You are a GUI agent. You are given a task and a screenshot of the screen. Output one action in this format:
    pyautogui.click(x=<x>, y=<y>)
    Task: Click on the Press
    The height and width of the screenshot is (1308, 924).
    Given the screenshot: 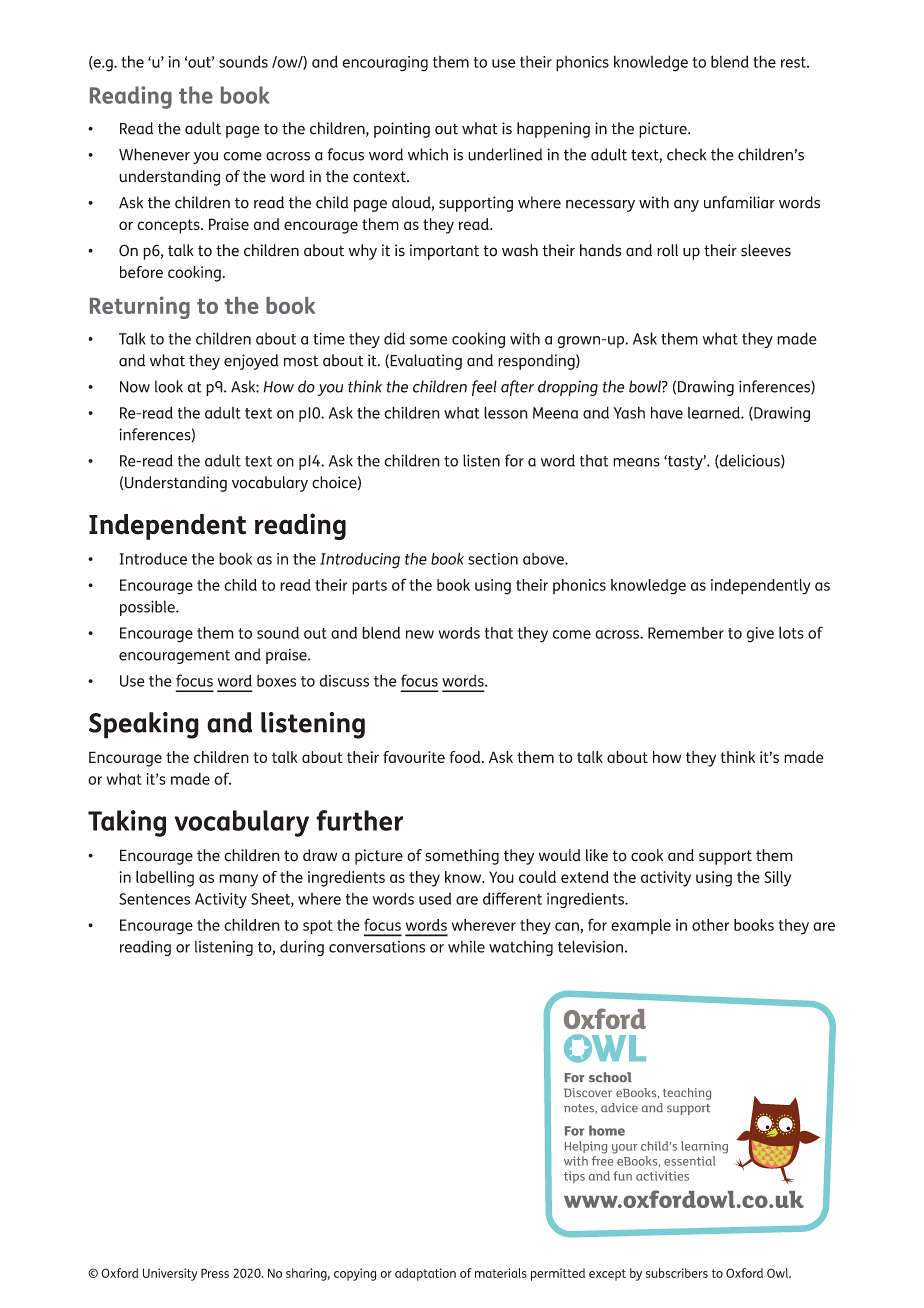 What is the action you would take?
    pyautogui.click(x=215, y=1273)
